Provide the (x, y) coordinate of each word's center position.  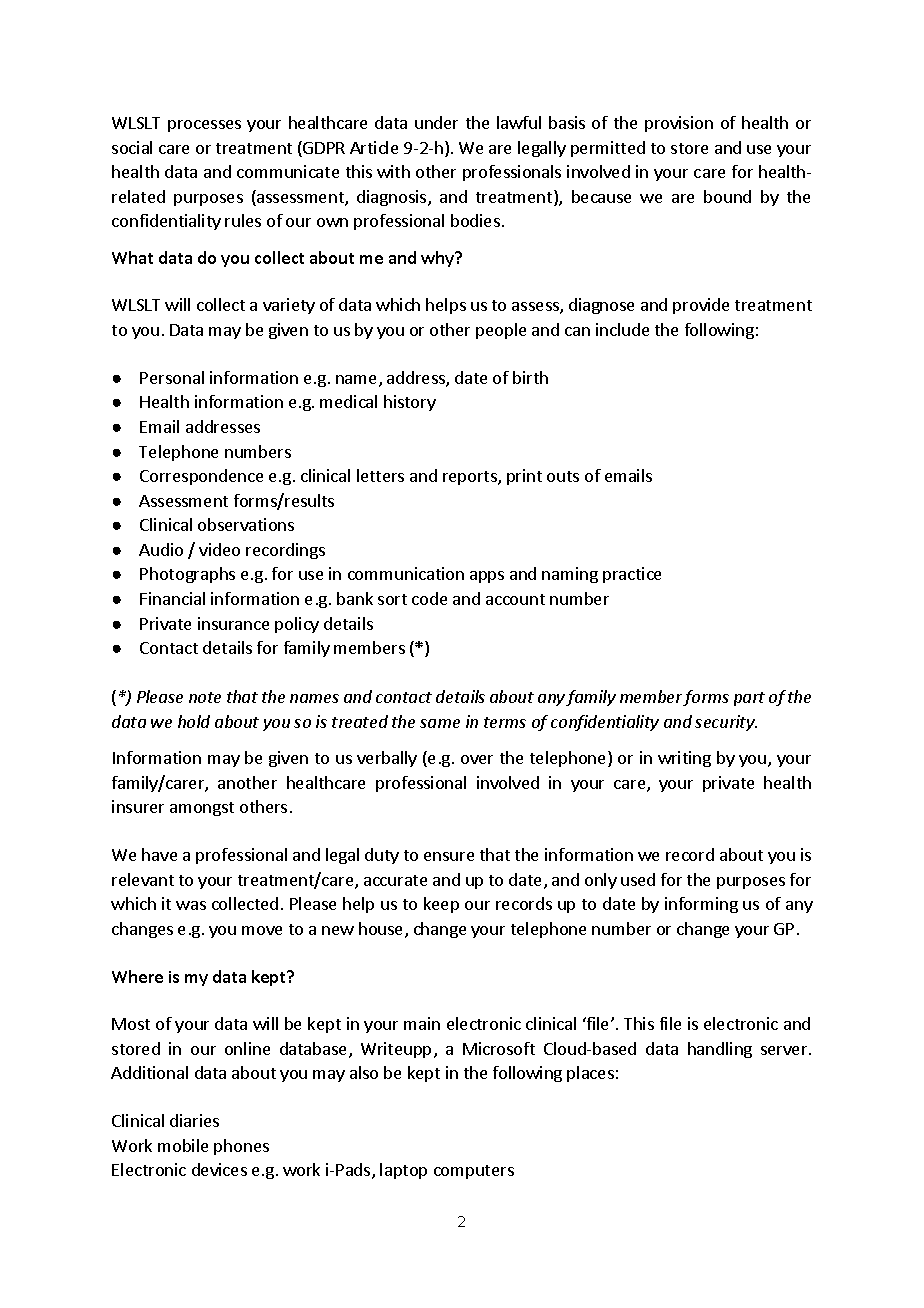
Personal (172, 377)
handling (720, 1050)
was (191, 905)
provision (679, 124)
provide (701, 306)
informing (701, 905)
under (436, 122)
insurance (233, 623)
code (429, 598)
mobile (183, 1145)
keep (441, 905)
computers (474, 1172)
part (749, 699)
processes (204, 126)
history (410, 403)
